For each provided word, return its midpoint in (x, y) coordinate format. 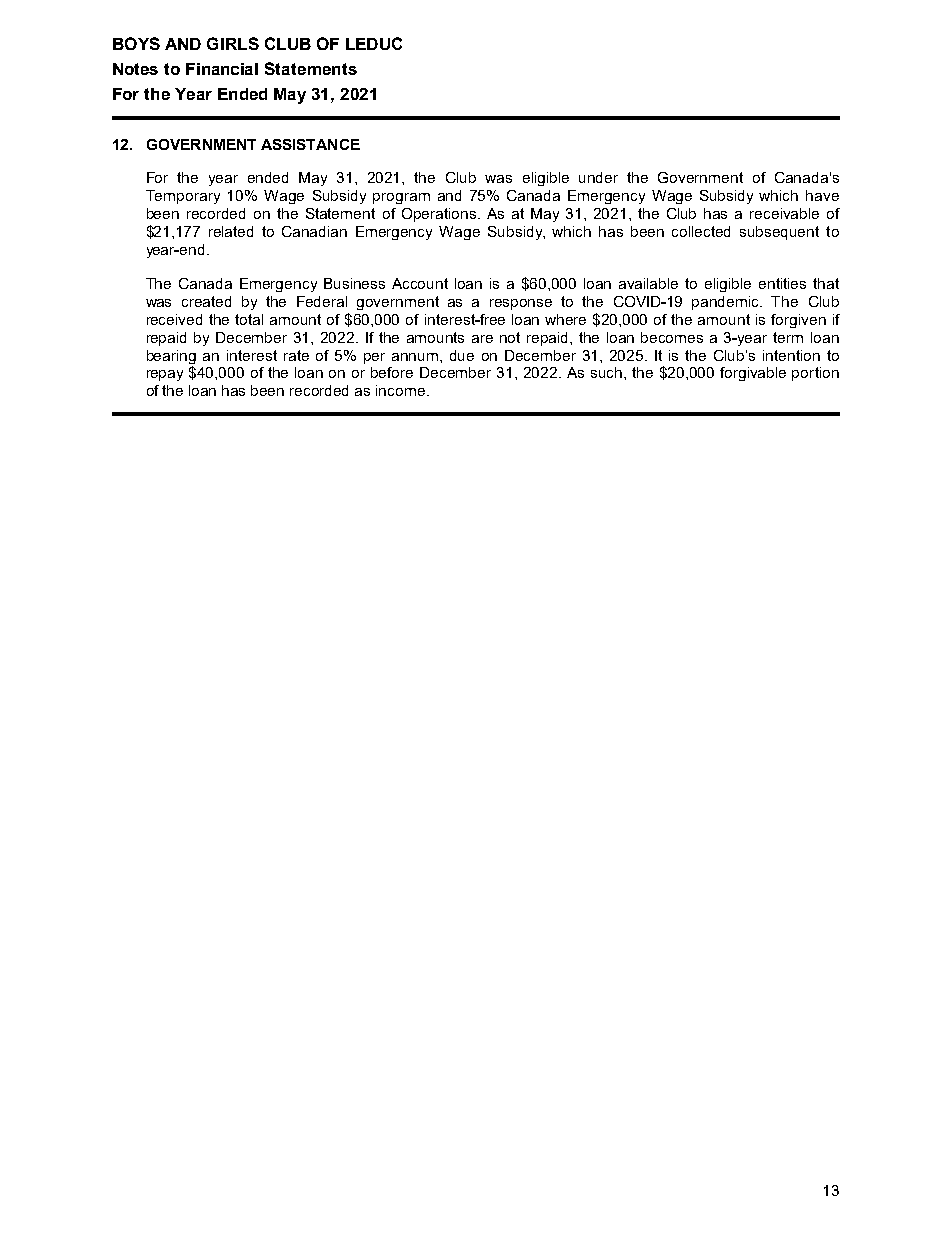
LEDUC (374, 43)
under (598, 177)
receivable (784, 213)
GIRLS (233, 43)
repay (165, 375)
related (231, 231)
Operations (440, 215)
